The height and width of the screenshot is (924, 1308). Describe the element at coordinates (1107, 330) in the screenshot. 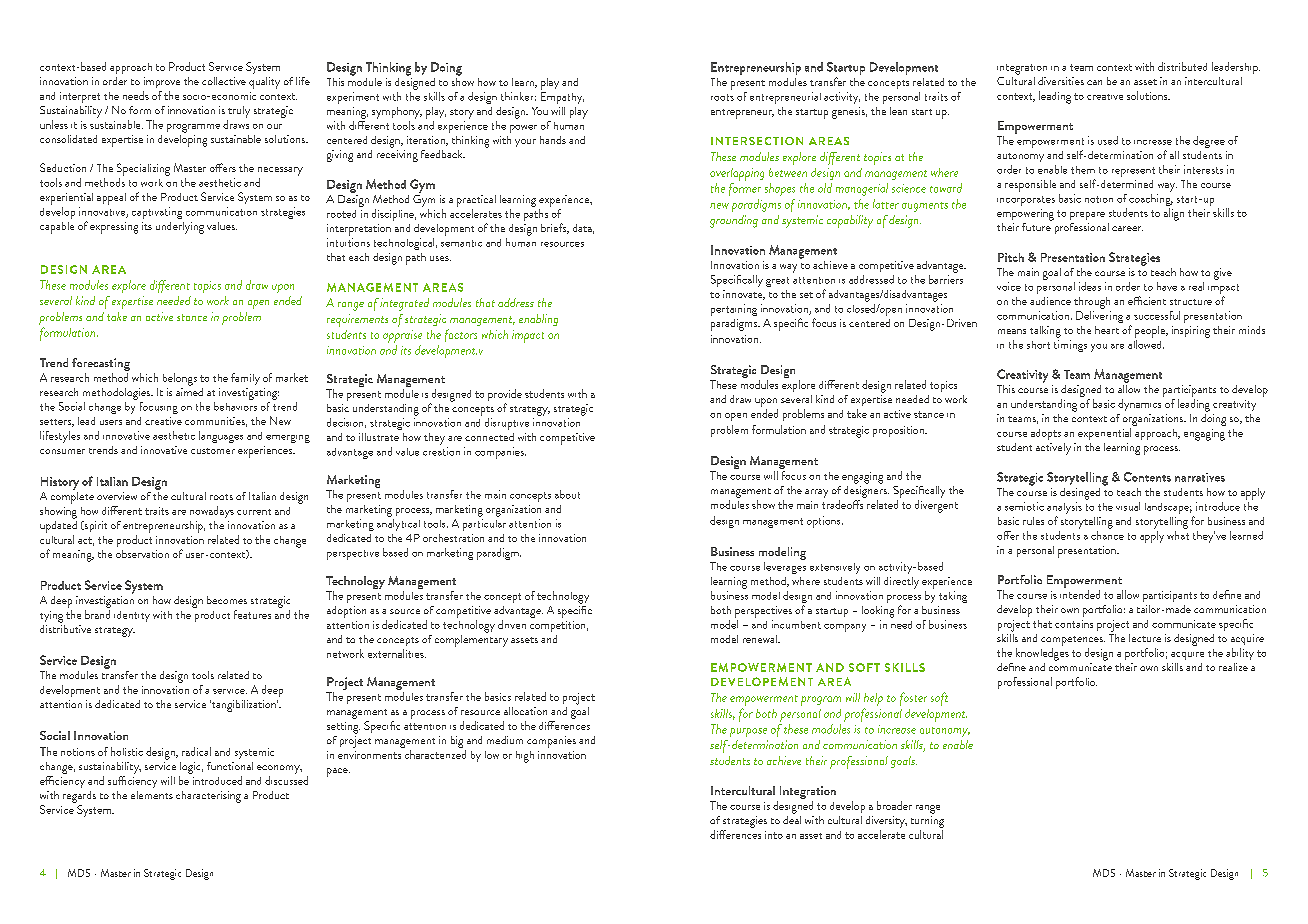

I see `heart` at that location.
